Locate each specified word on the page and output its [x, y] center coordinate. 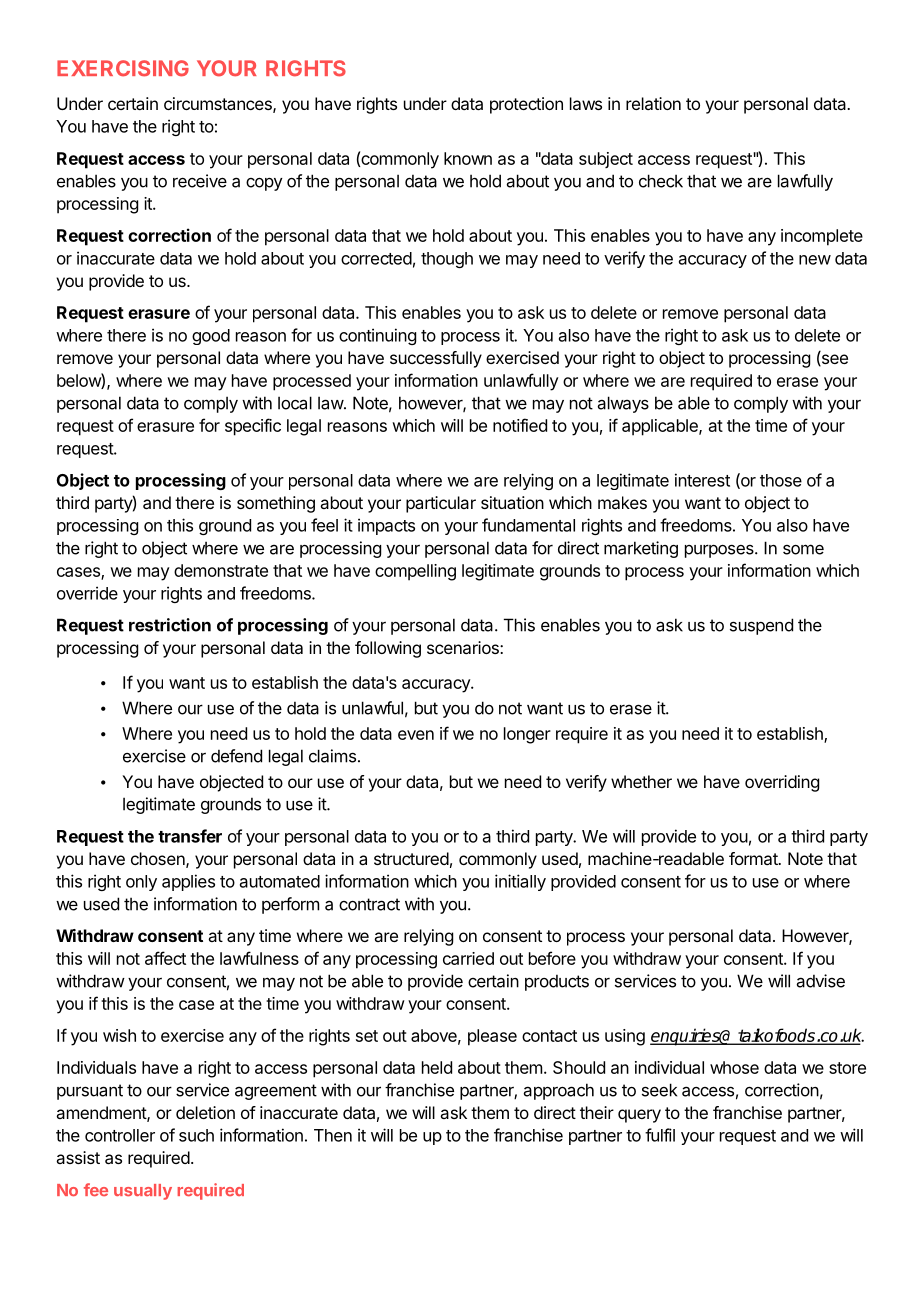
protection [526, 105]
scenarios [464, 647]
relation [653, 103]
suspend [761, 626]
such [196, 1135]
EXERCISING [123, 68]
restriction [170, 625]
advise [821, 981]
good [211, 337]
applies [188, 882]
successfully [436, 359]
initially [520, 882]
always [623, 404]
